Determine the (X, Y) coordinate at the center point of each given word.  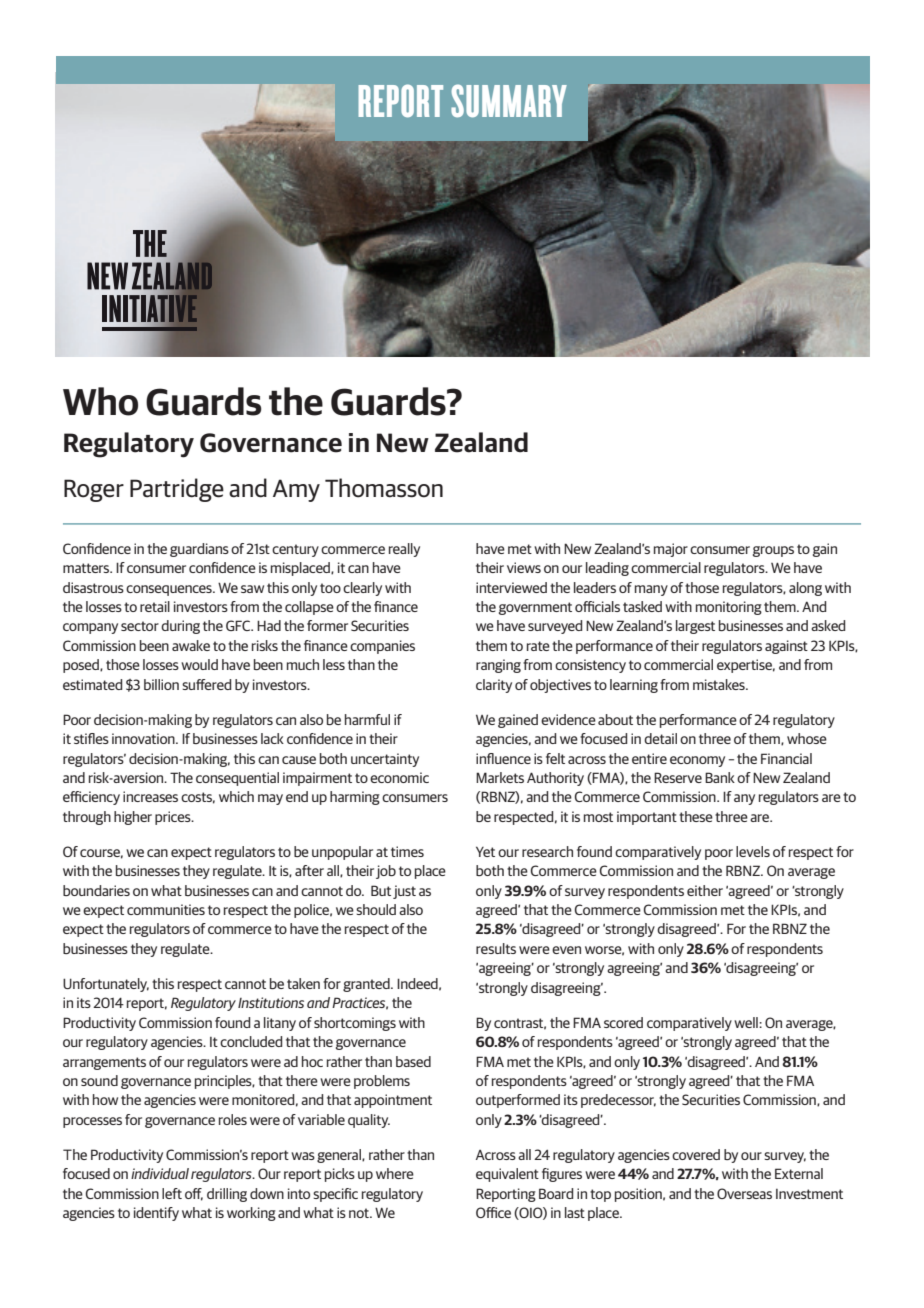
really (404, 550)
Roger (94, 490)
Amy (296, 490)
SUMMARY (509, 100)
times (407, 851)
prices (174, 818)
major (671, 550)
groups (773, 551)
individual (160, 1173)
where (395, 1173)
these (696, 816)
